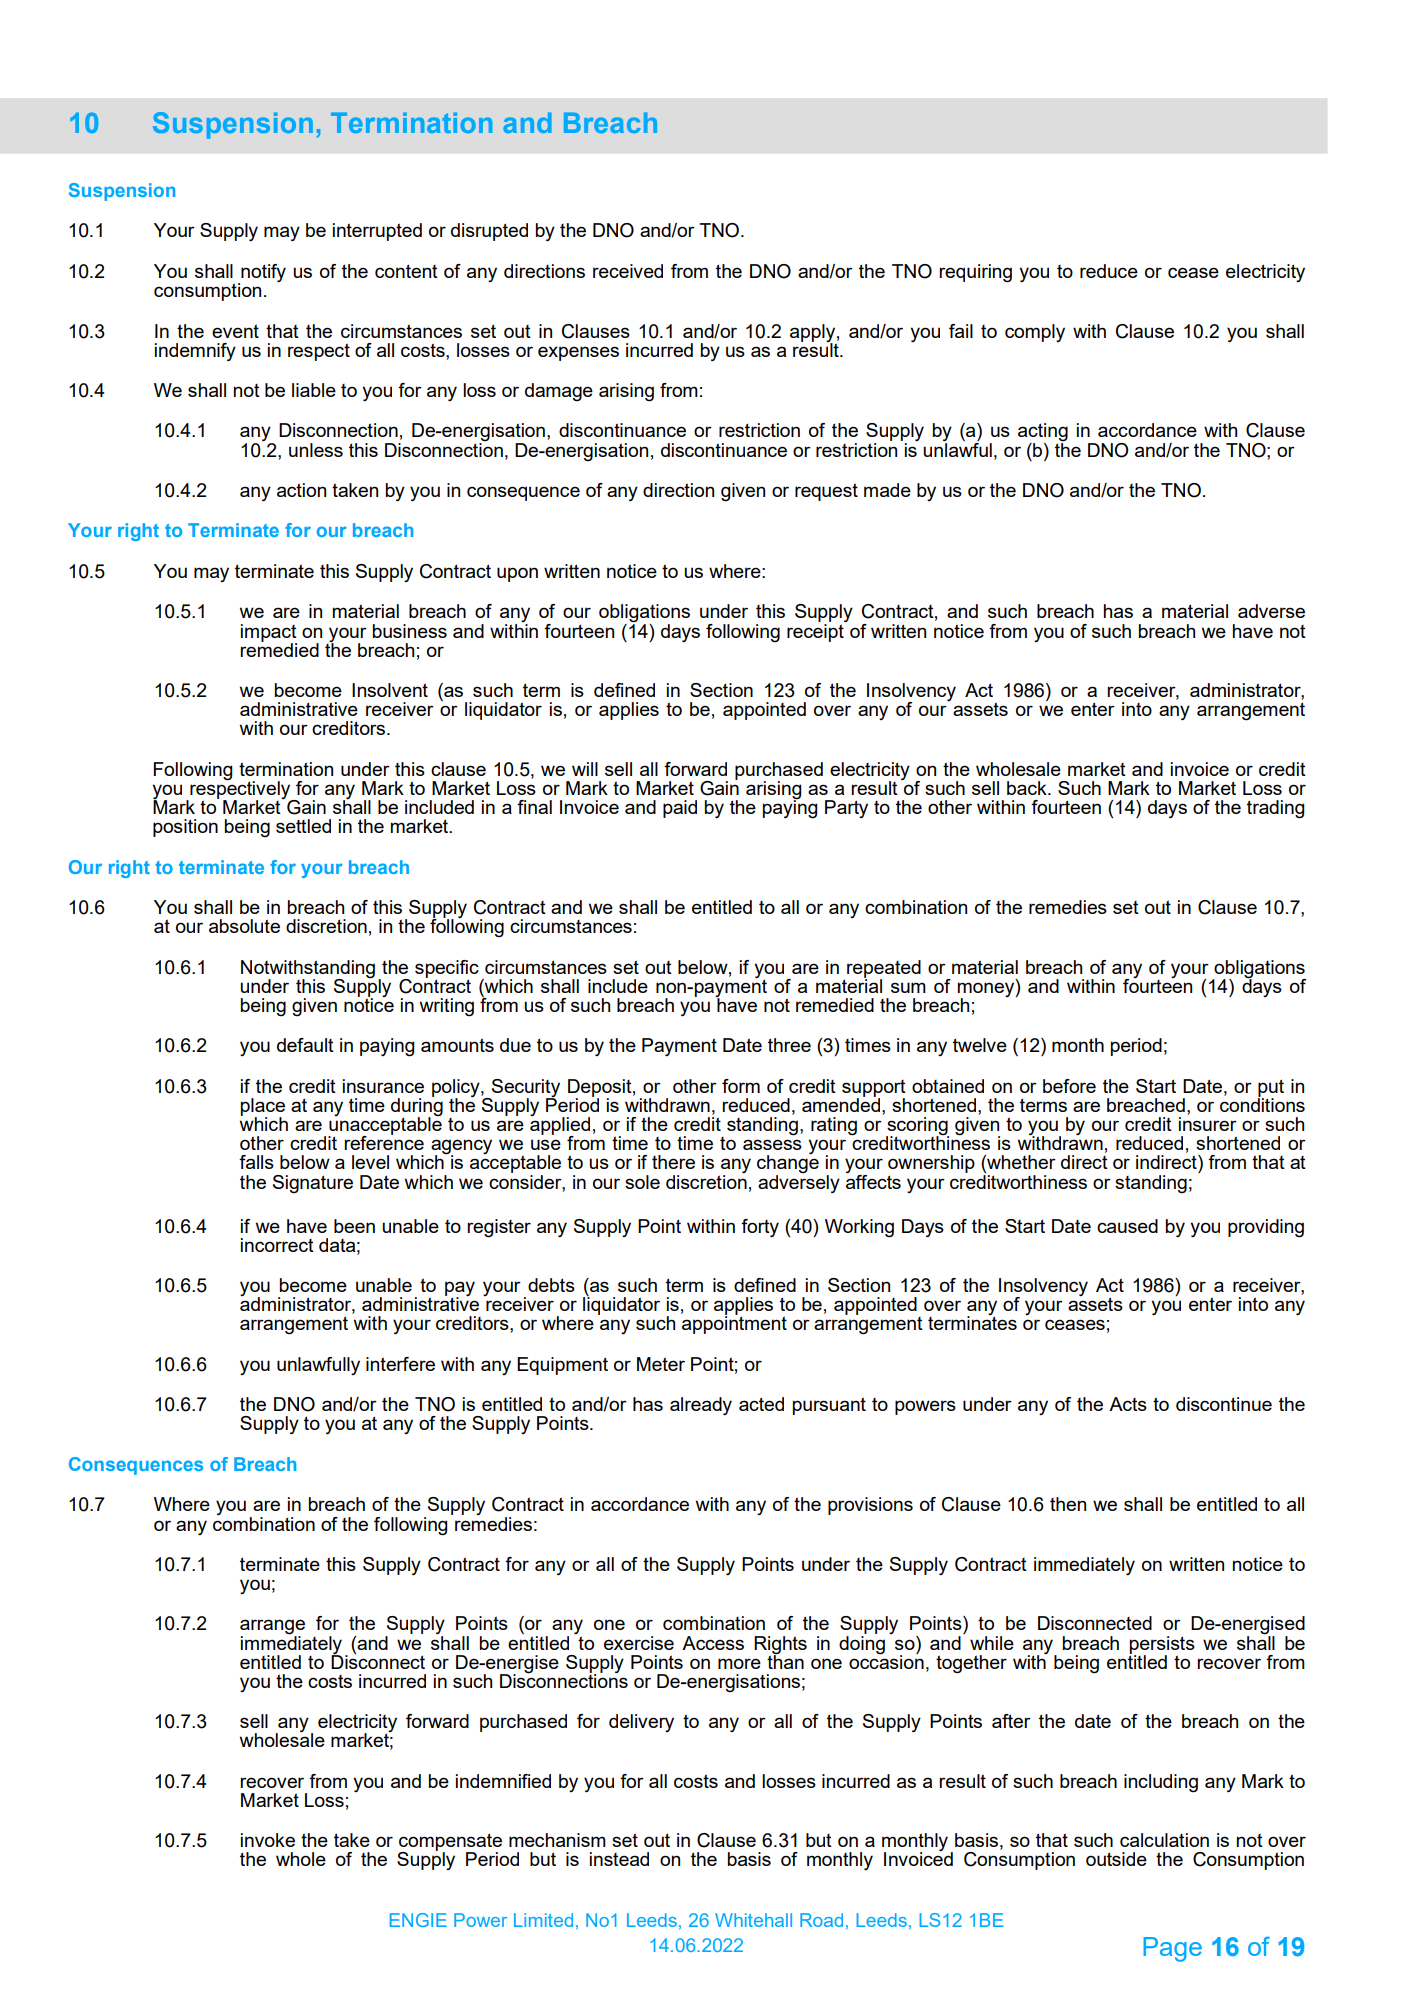  I want to click on notify, so click(262, 274).
